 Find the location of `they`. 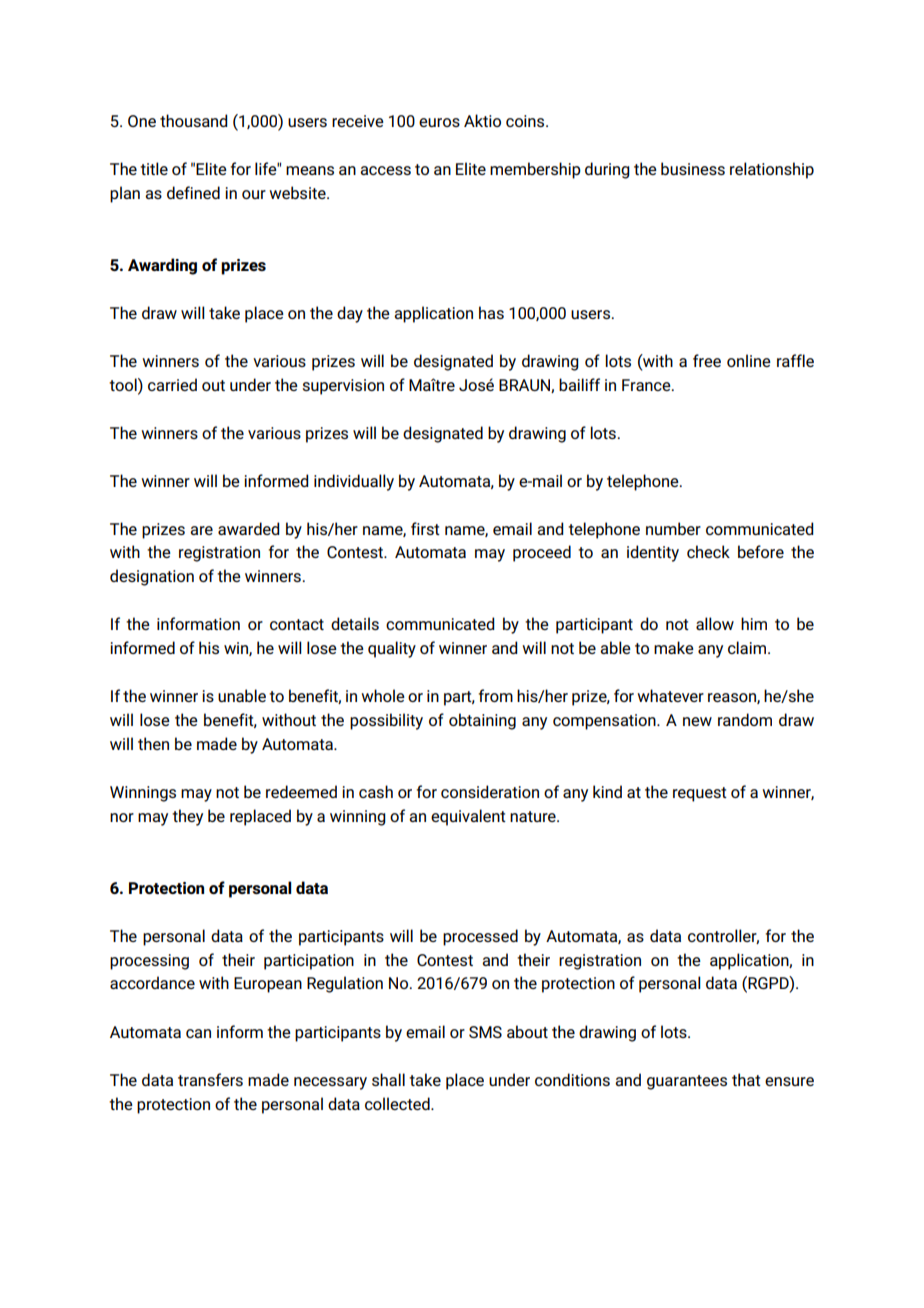

they is located at coordinates (187, 817).
